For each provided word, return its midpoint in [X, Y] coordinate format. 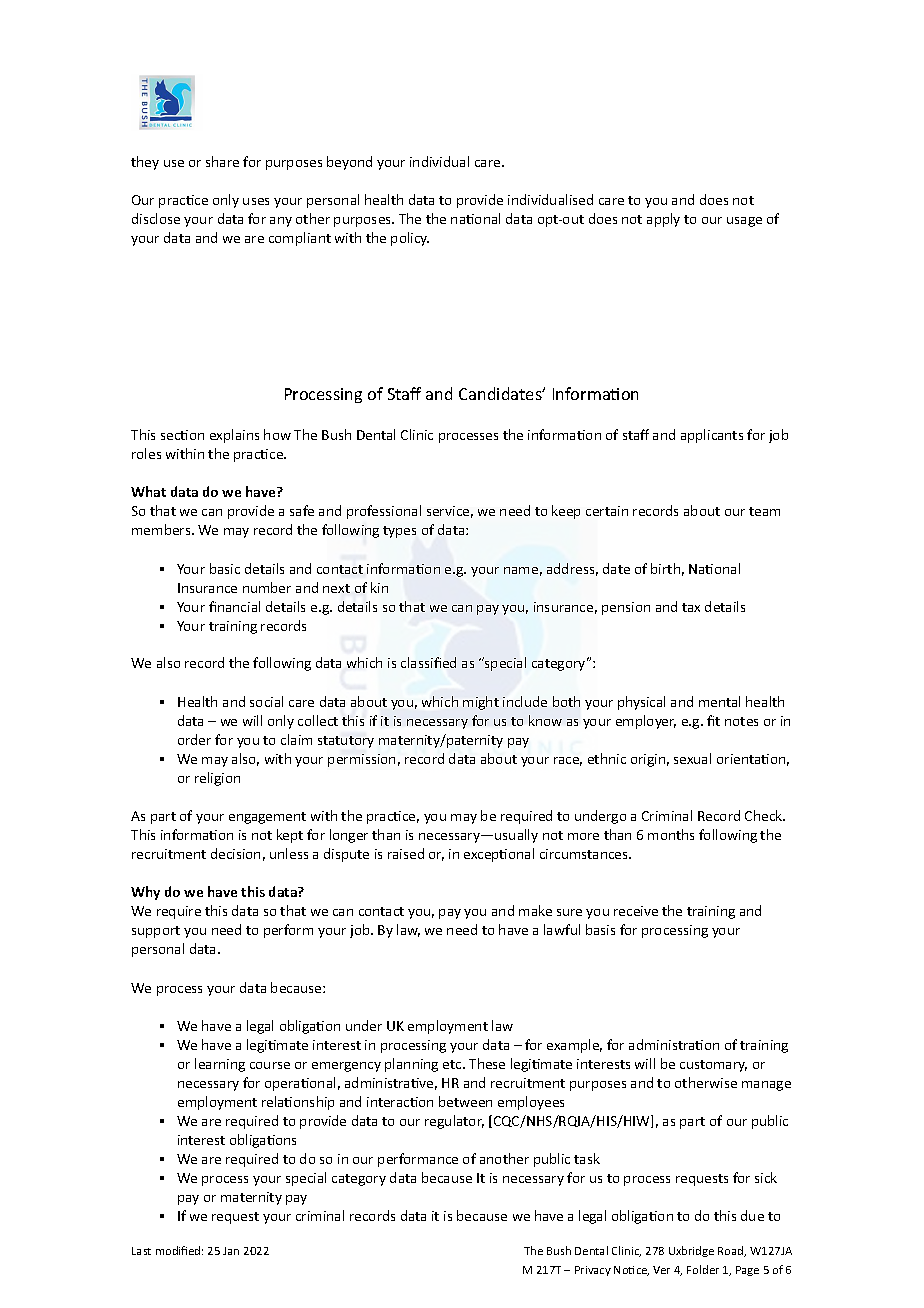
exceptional [499, 855]
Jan [231, 1251]
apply [663, 220]
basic [225, 568]
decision [235, 853]
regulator [454, 1122]
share [222, 161]
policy [410, 239]
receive [636, 911]
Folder [703, 1269]
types [399, 532]
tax [691, 607]
